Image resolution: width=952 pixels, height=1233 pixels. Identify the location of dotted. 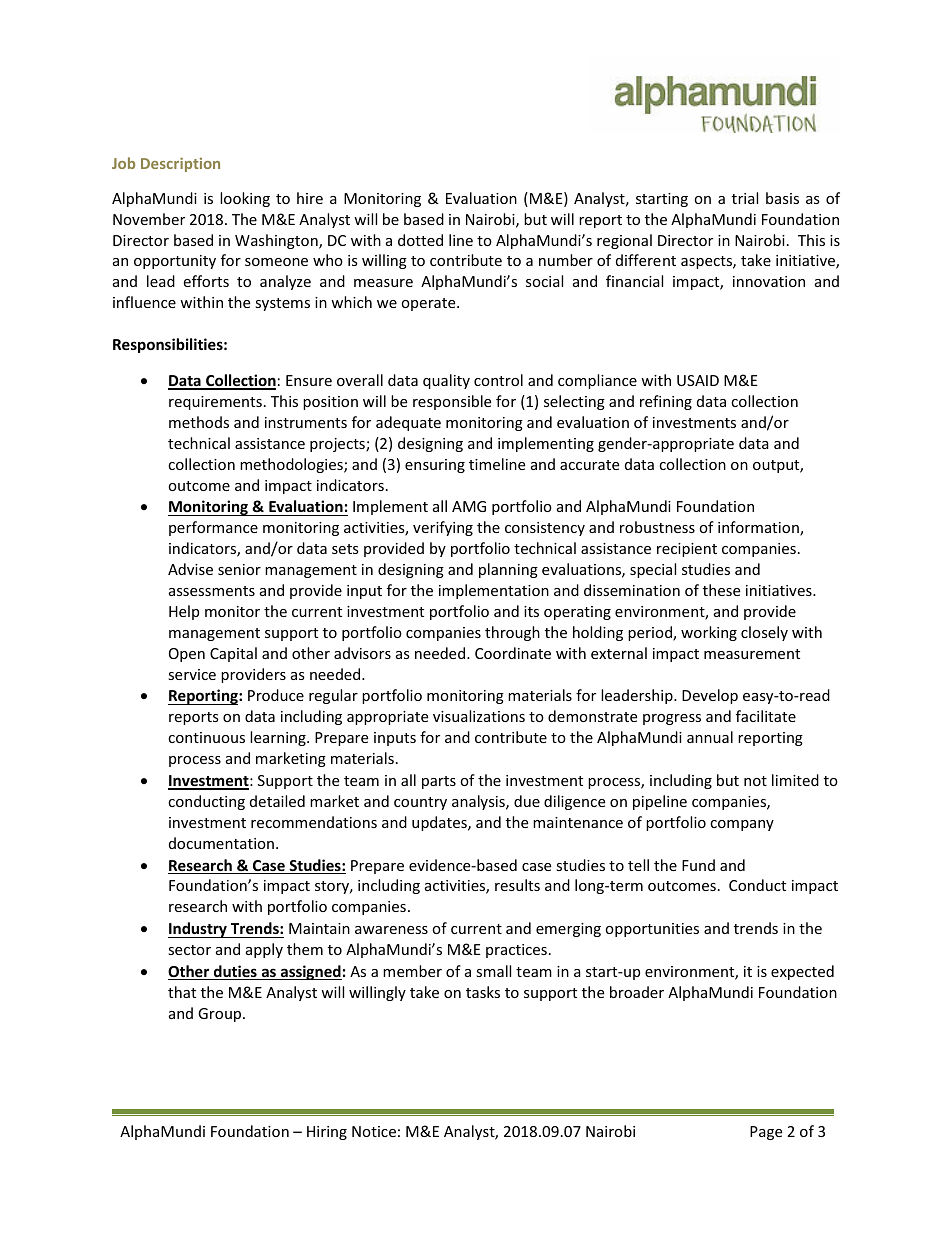
(420, 240).
